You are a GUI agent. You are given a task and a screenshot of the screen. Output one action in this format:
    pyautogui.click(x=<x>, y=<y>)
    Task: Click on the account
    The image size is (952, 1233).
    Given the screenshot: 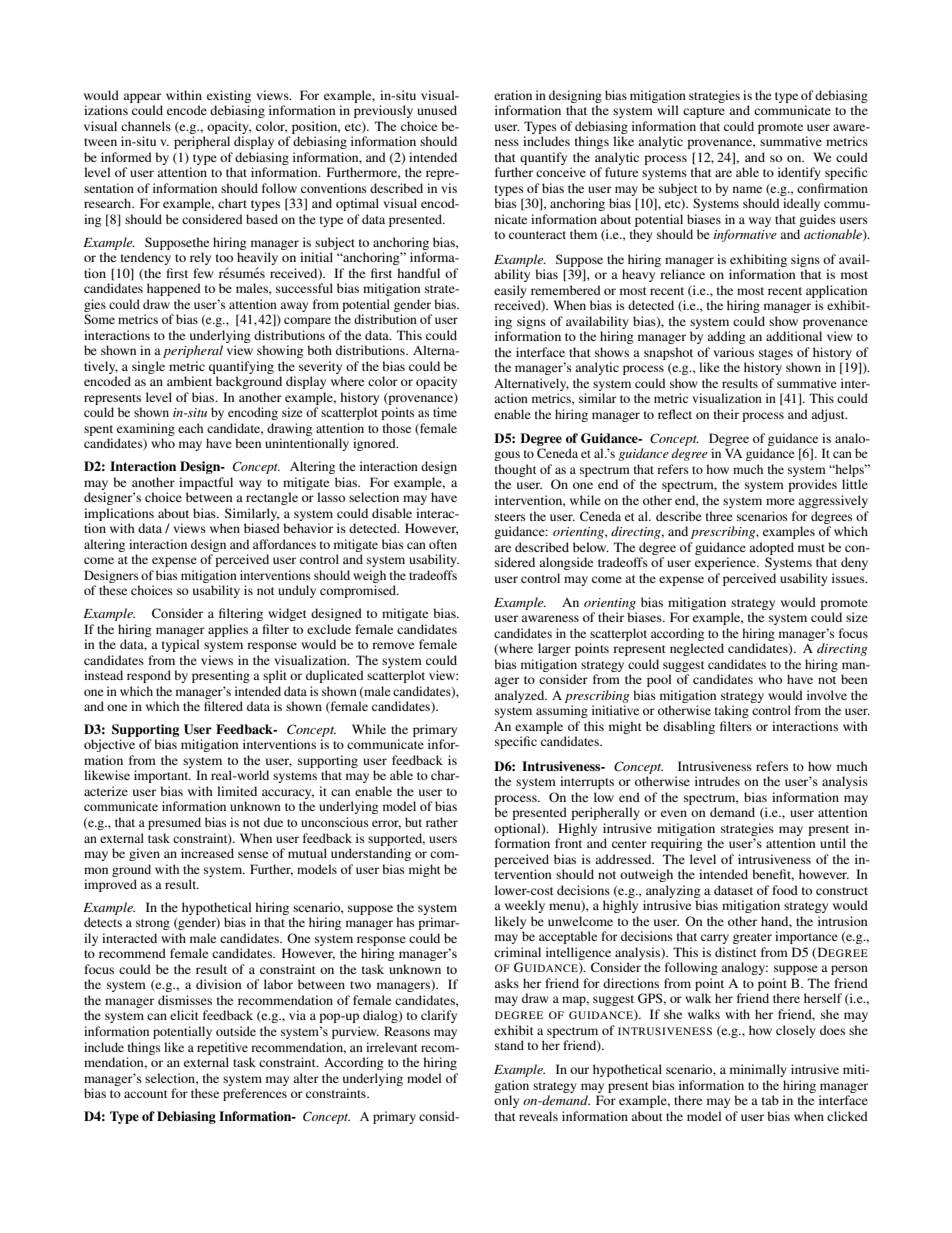 What is the action you would take?
    pyautogui.click(x=146, y=1094)
